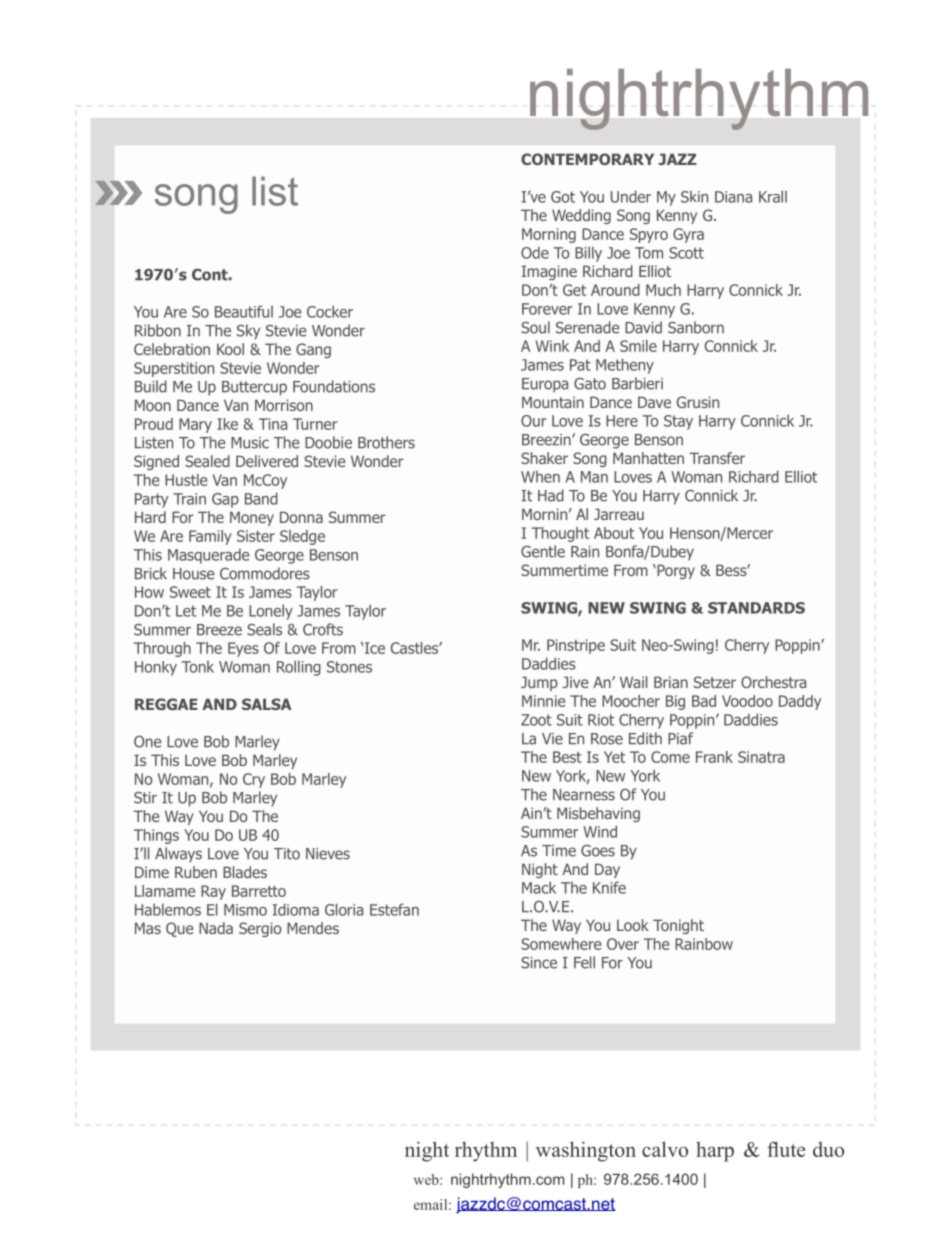 The width and height of the image is (952, 1233). I want to click on Transfer, so click(717, 458).
